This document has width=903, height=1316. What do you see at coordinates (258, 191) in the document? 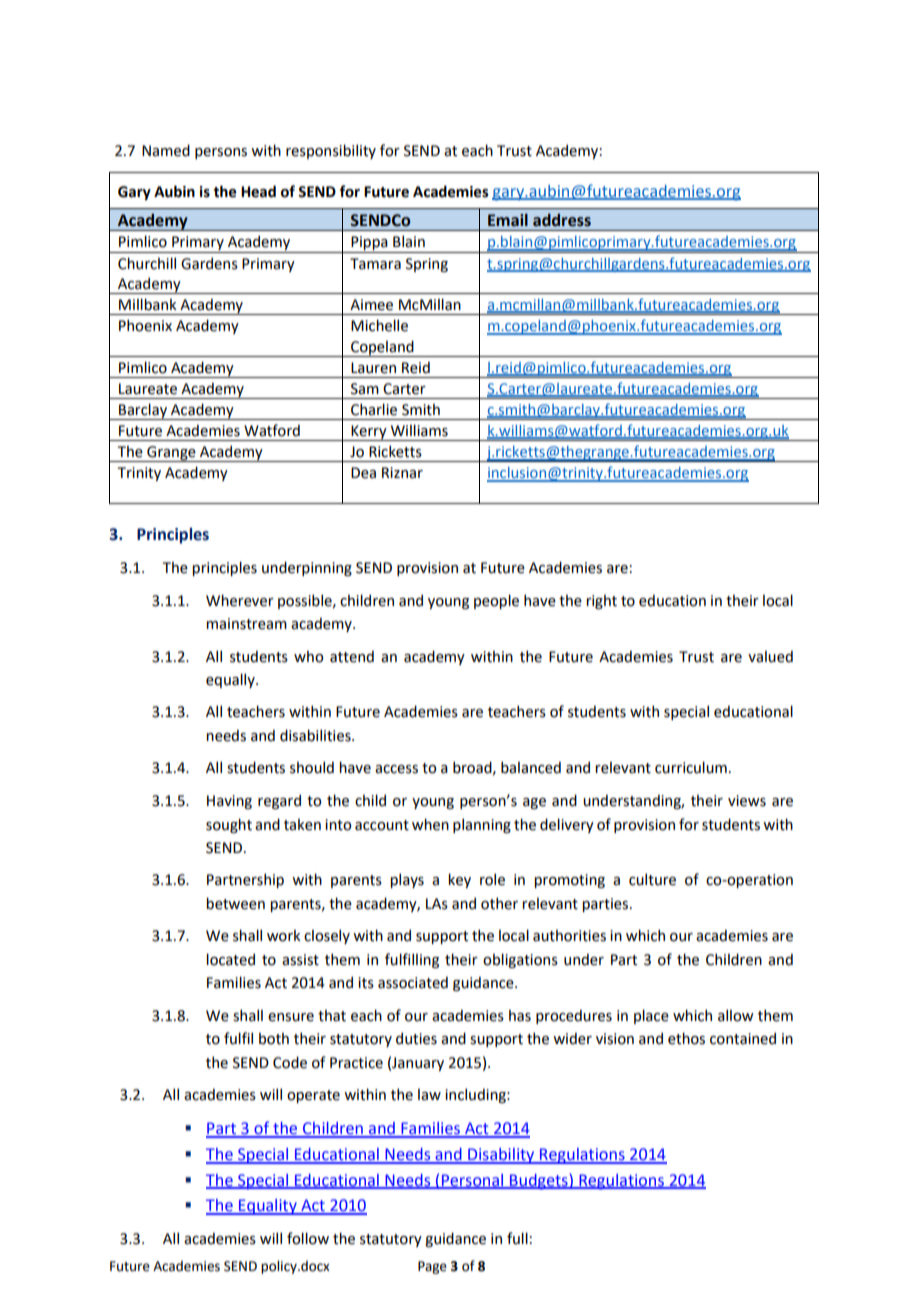
I see `Head` at bounding box center [258, 191].
